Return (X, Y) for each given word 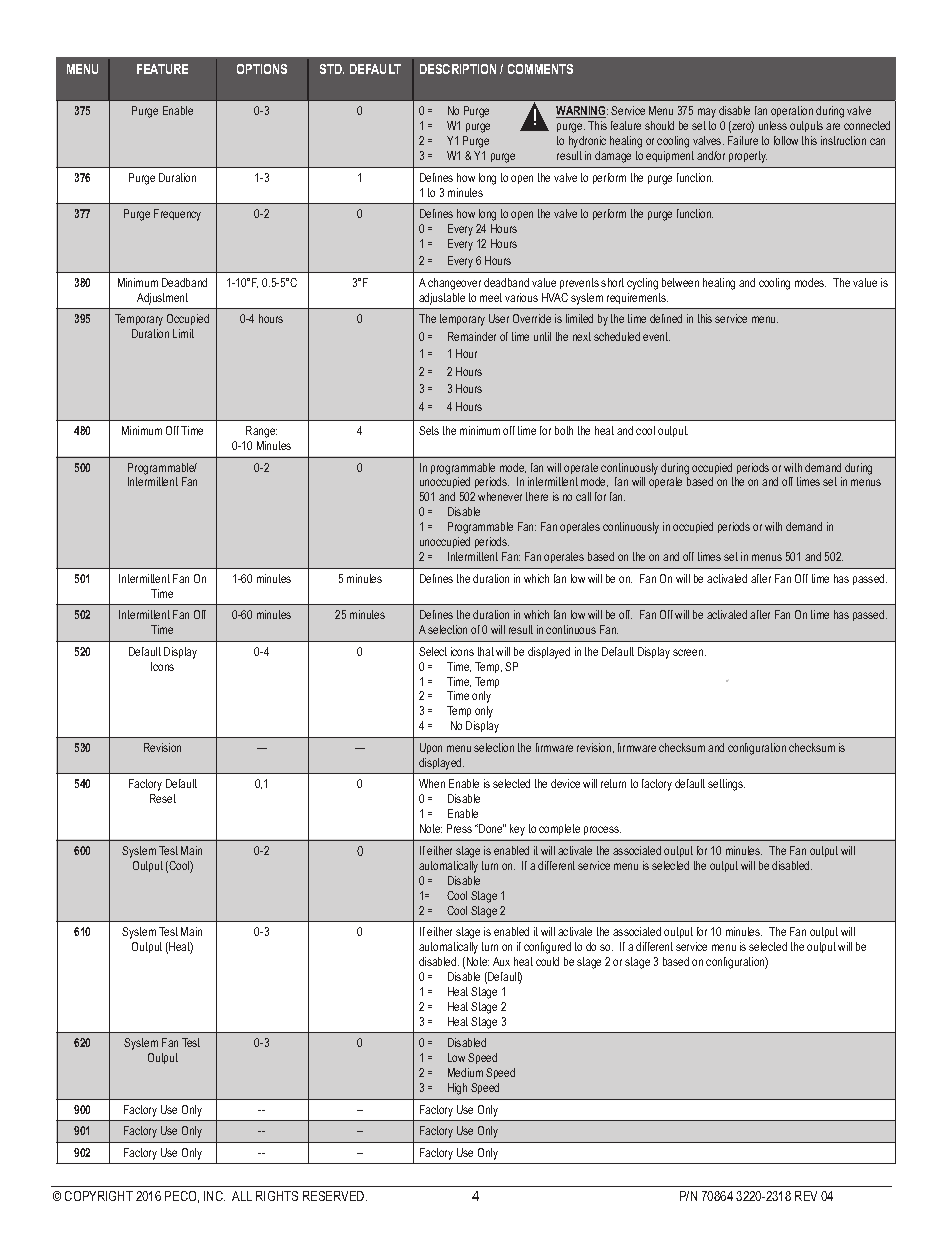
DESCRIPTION (458, 69)
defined (666, 318)
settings (726, 785)
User (499, 318)
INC (214, 1196)
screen (689, 652)
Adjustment (162, 299)
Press (459, 828)
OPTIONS (262, 69)
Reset (163, 798)
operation (792, 111)
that (486, 651)
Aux (501, 961)
